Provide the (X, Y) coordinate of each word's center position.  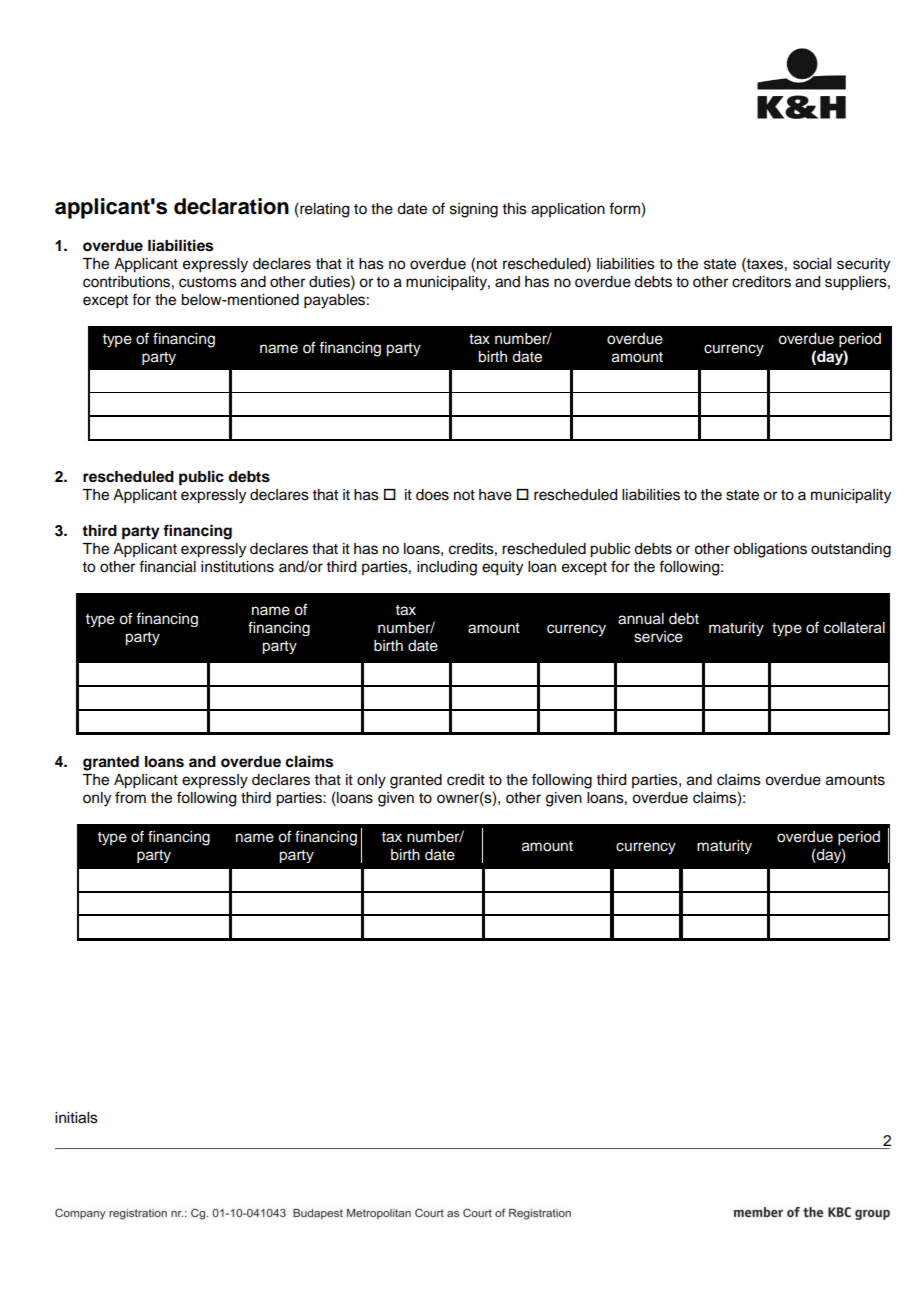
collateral (854, 628)
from (130, 797)
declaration (231, 206)
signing (474, 210)
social (812, 264)
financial (167, 566)
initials (76, 1118)
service (658, 637)
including (447, 568)
